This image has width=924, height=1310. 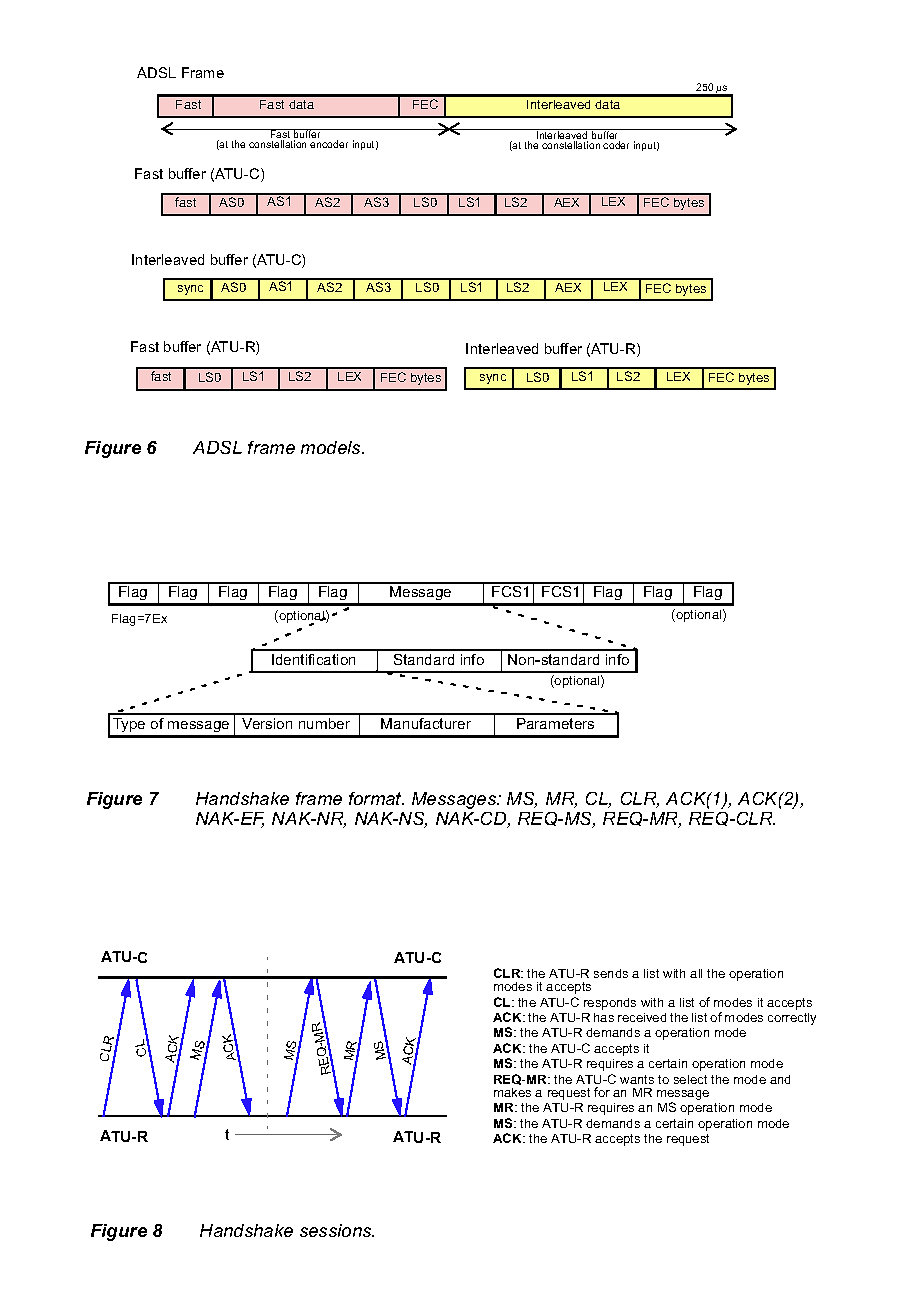 I want to click on correctly, so click(x=792, y=1019).
